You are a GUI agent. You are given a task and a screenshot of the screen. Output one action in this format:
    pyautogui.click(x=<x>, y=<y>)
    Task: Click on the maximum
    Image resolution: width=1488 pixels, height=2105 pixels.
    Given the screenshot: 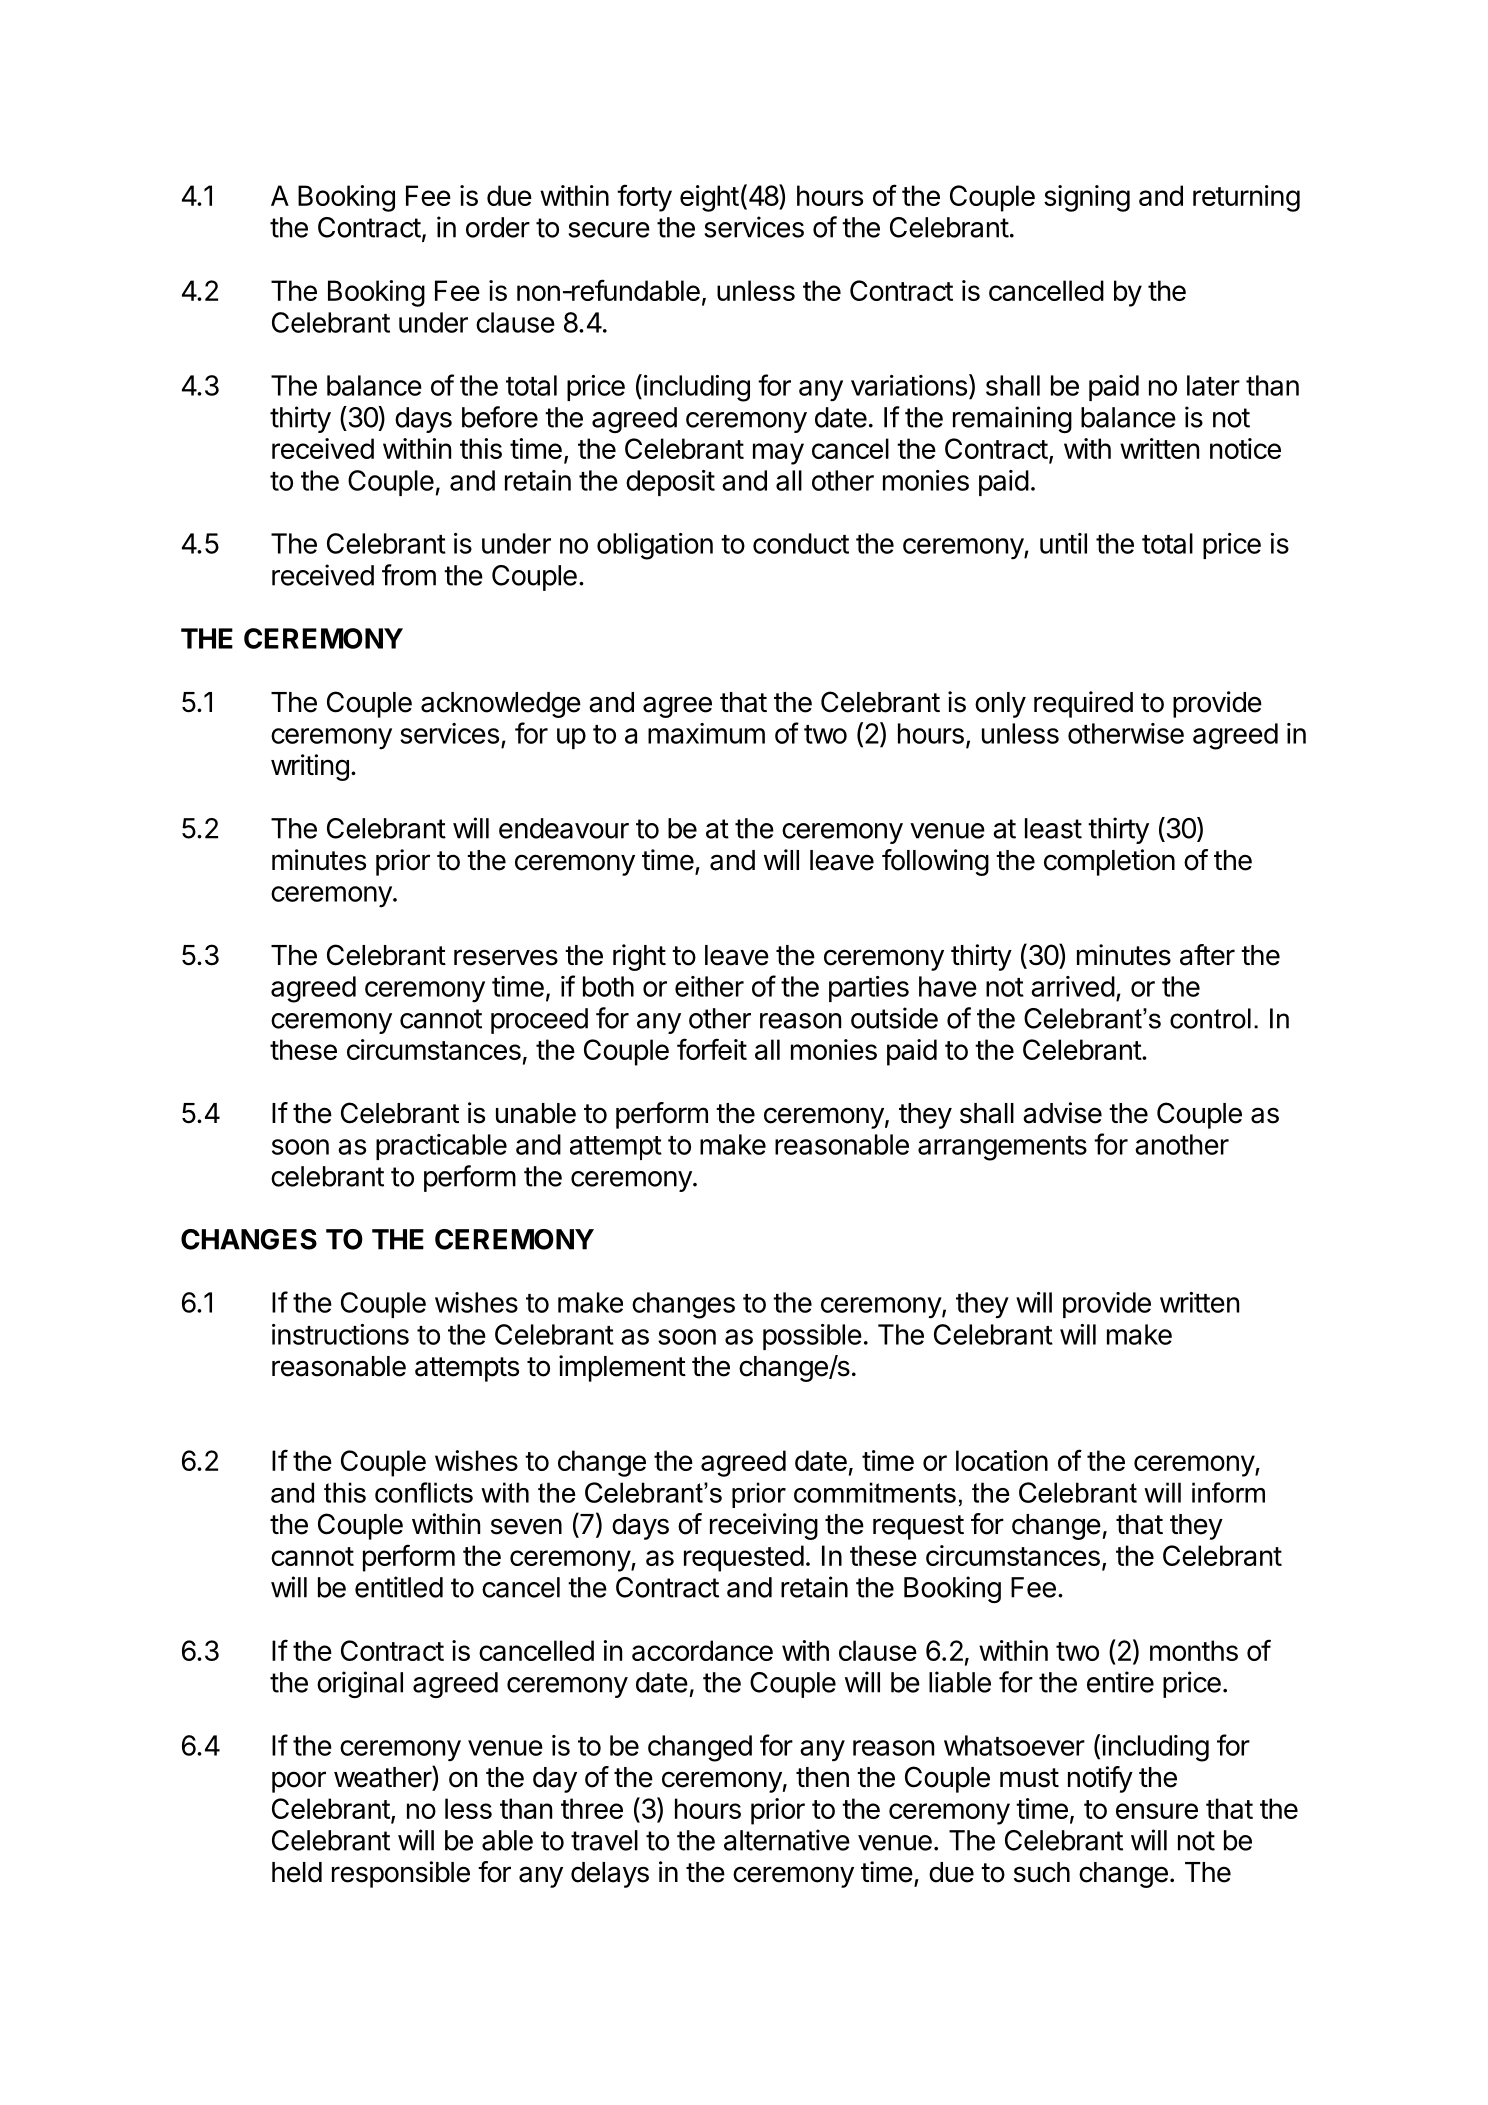 What is the action you would take?
    pyautogui.click(x=706, y=733)
